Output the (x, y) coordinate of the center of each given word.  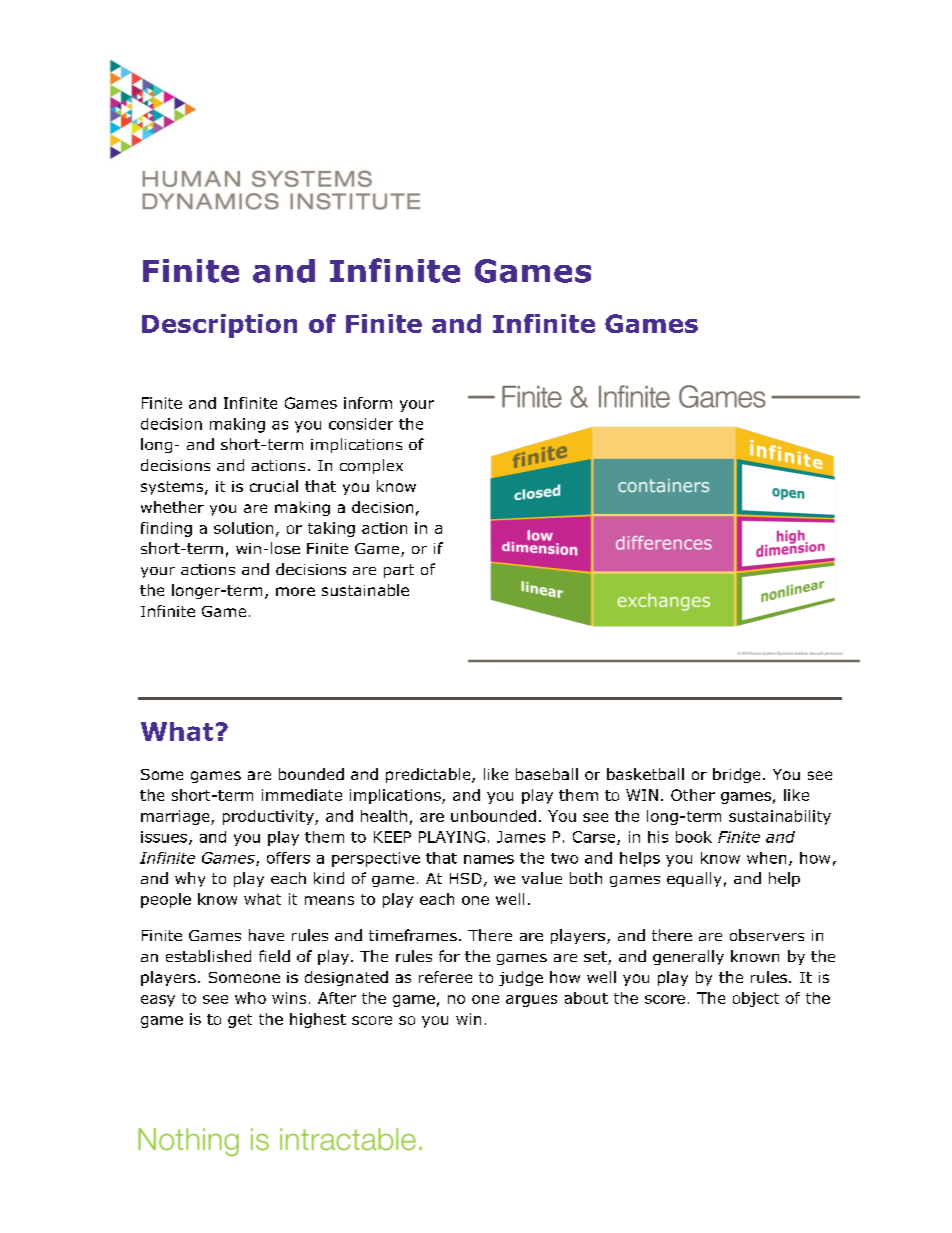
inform (368, 403)
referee (445, 977)
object (756, 999)
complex (371, 466)
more (295, 591)
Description (219, 326)
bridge (736, 775)
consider (361, 424)
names (489, 859)
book (694, 837)
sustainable (365, 590)
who (250, 998)
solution (243, 528)
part (399, 571)
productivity (269, 817)
